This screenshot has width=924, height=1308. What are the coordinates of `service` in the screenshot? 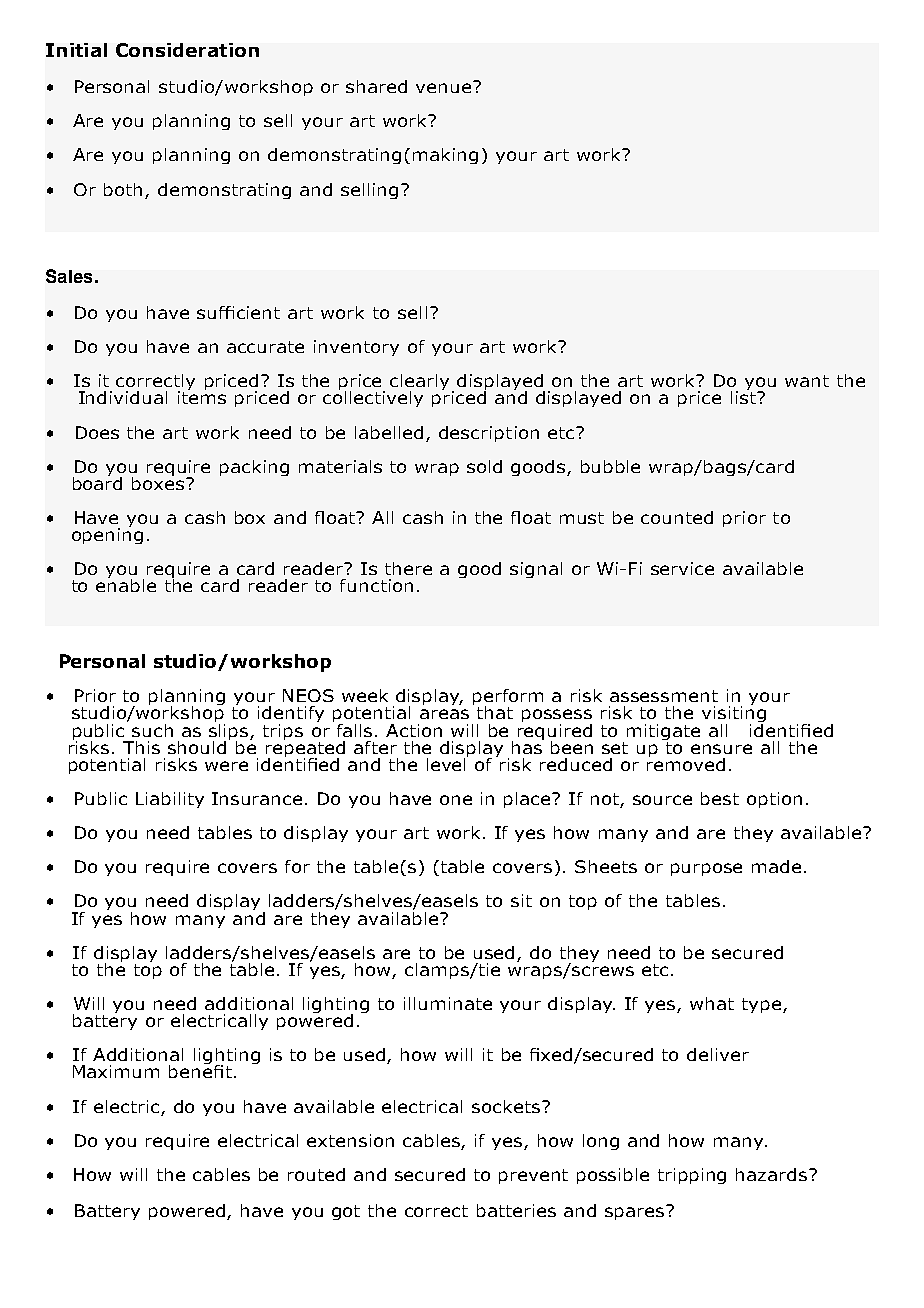 It's located at (682, 568).
